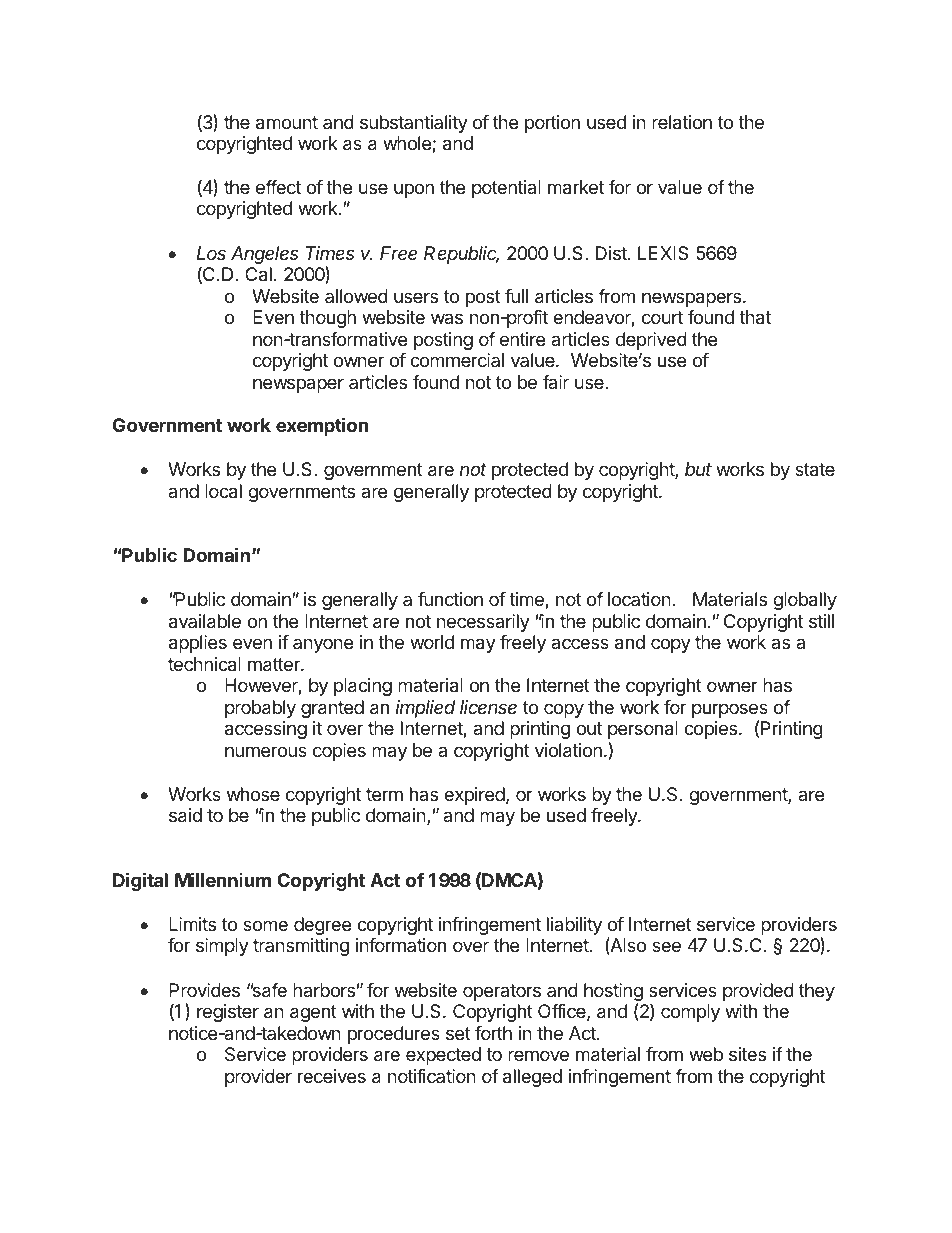 The image size is (952, 1233). I want to click on potential, so click(506, 189).
